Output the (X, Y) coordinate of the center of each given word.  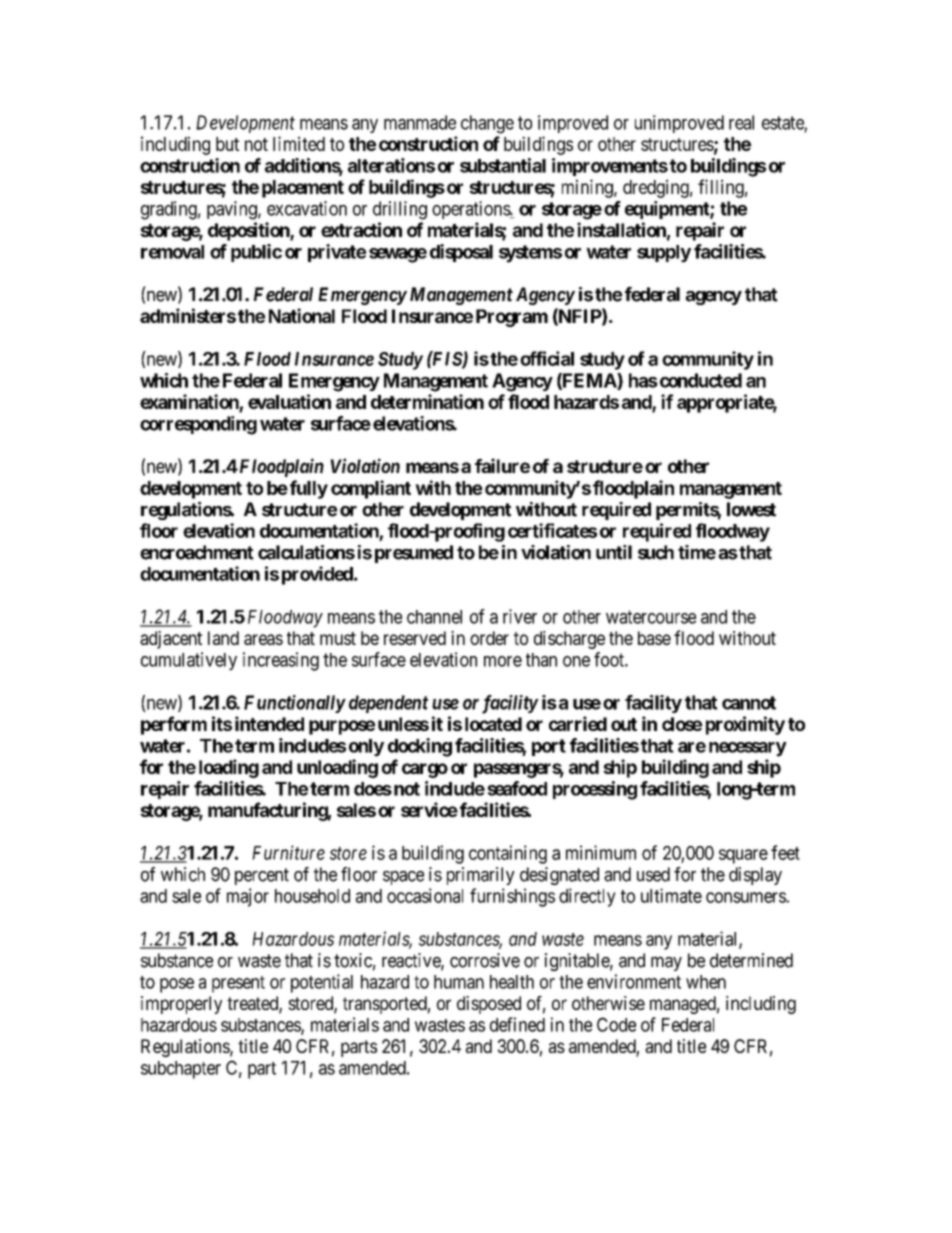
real (741, 122)
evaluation (289, 401)
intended (269, 723)
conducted (699, 380)
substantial (503, 165)
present (238, 984)
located (493, 724)
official (547, 358)
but (227, 144)
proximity (745, 725)
